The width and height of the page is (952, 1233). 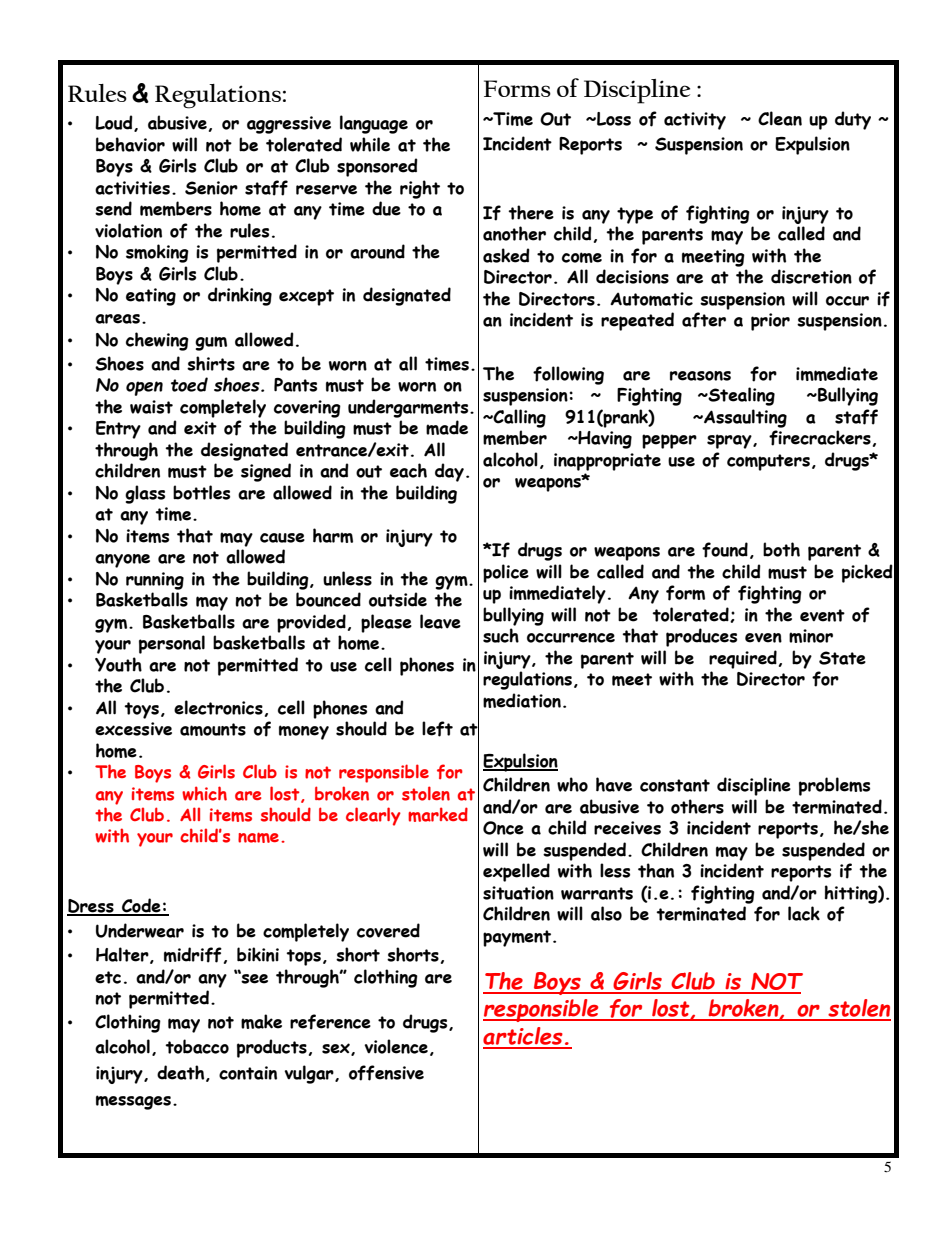 What do you see at coordinates (130, 144) in the page?
I see `behavior` at bounding box center [130, 144].
